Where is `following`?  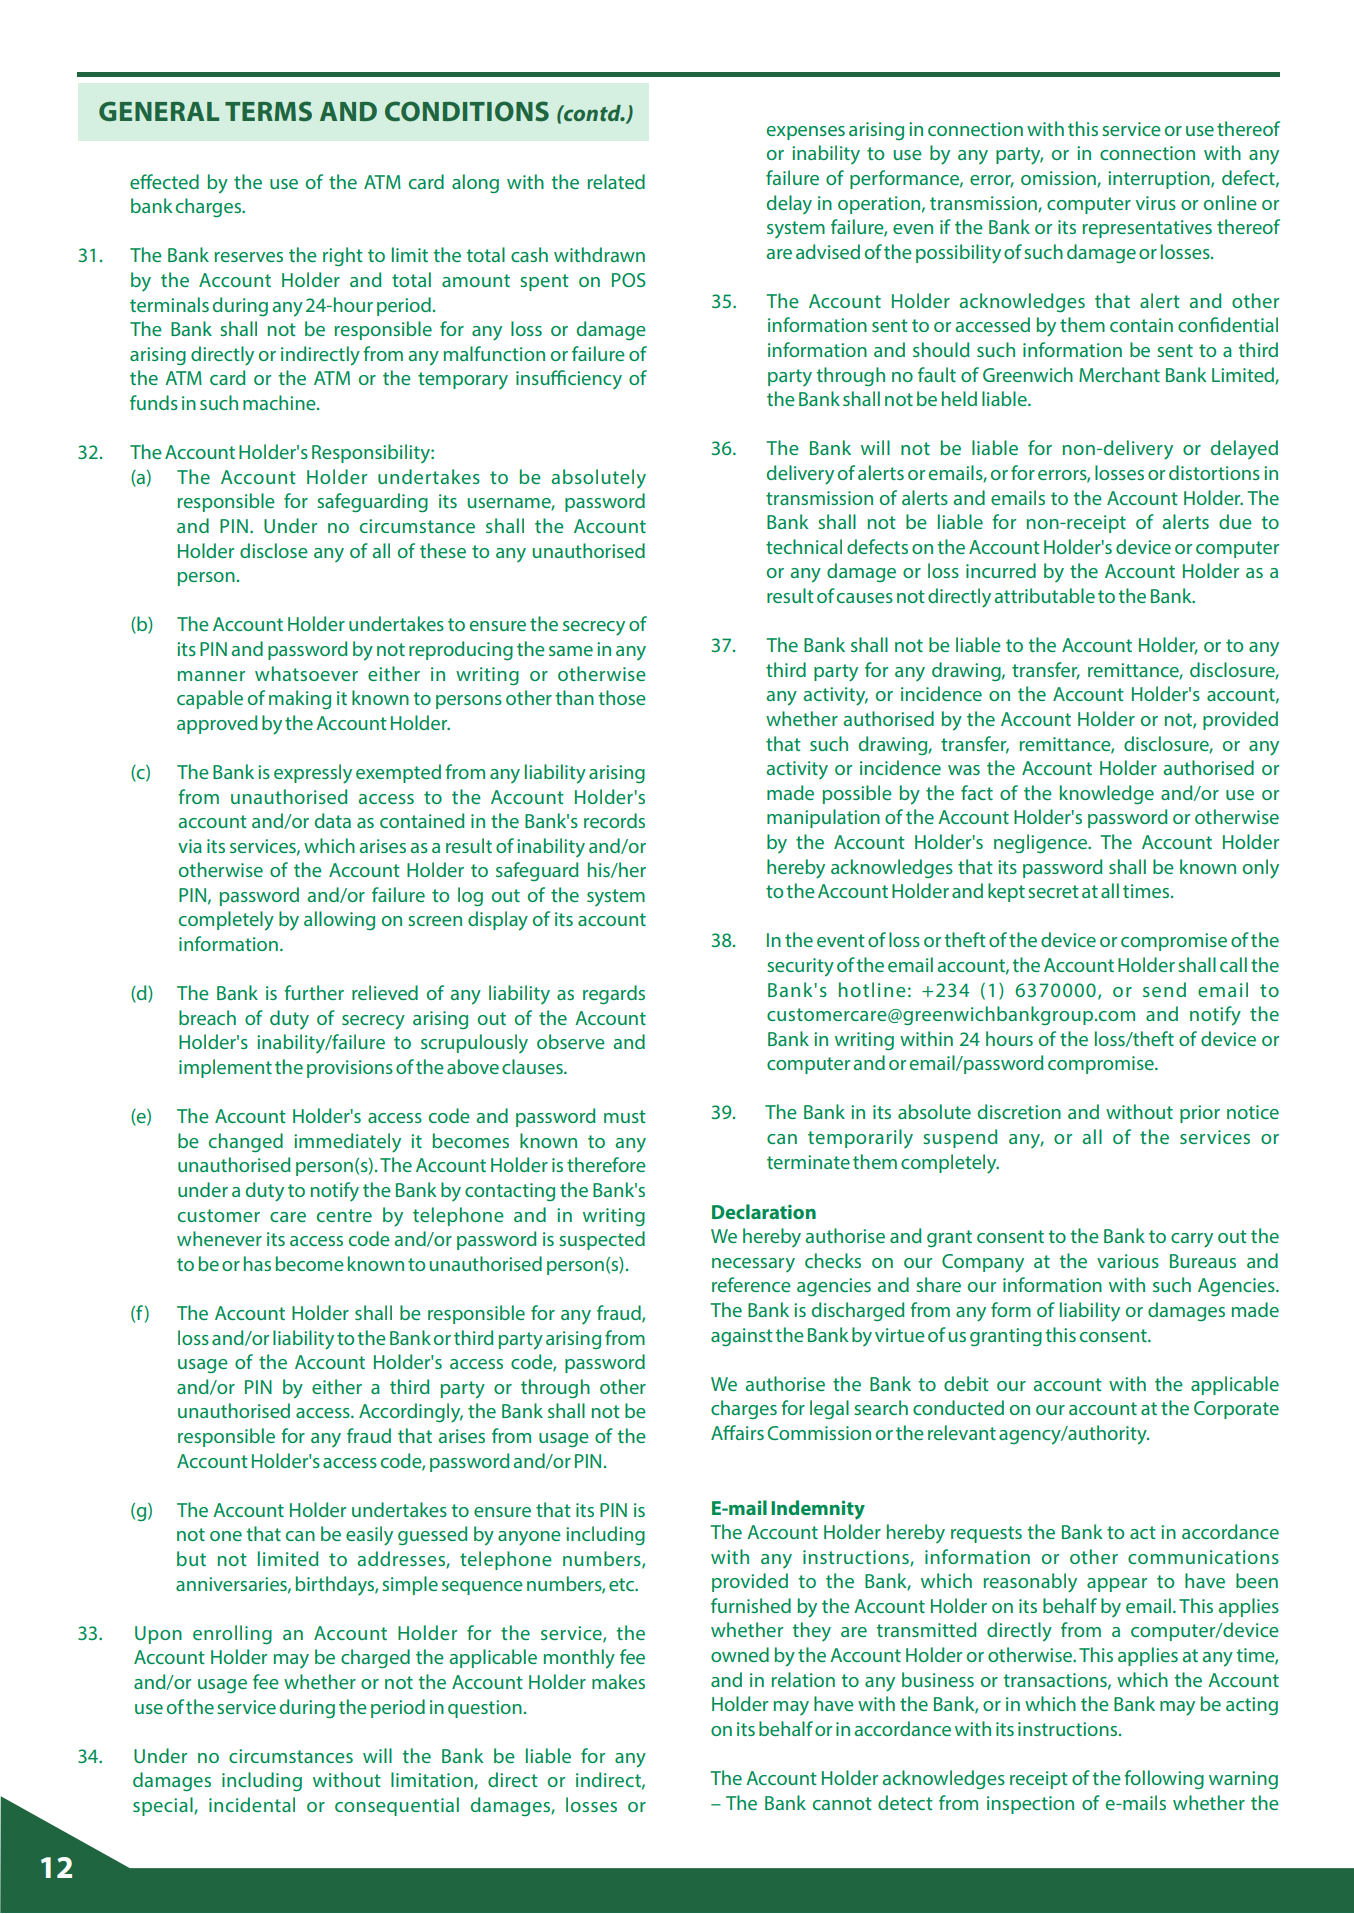 following is located at coordinates (1164, 1779).
